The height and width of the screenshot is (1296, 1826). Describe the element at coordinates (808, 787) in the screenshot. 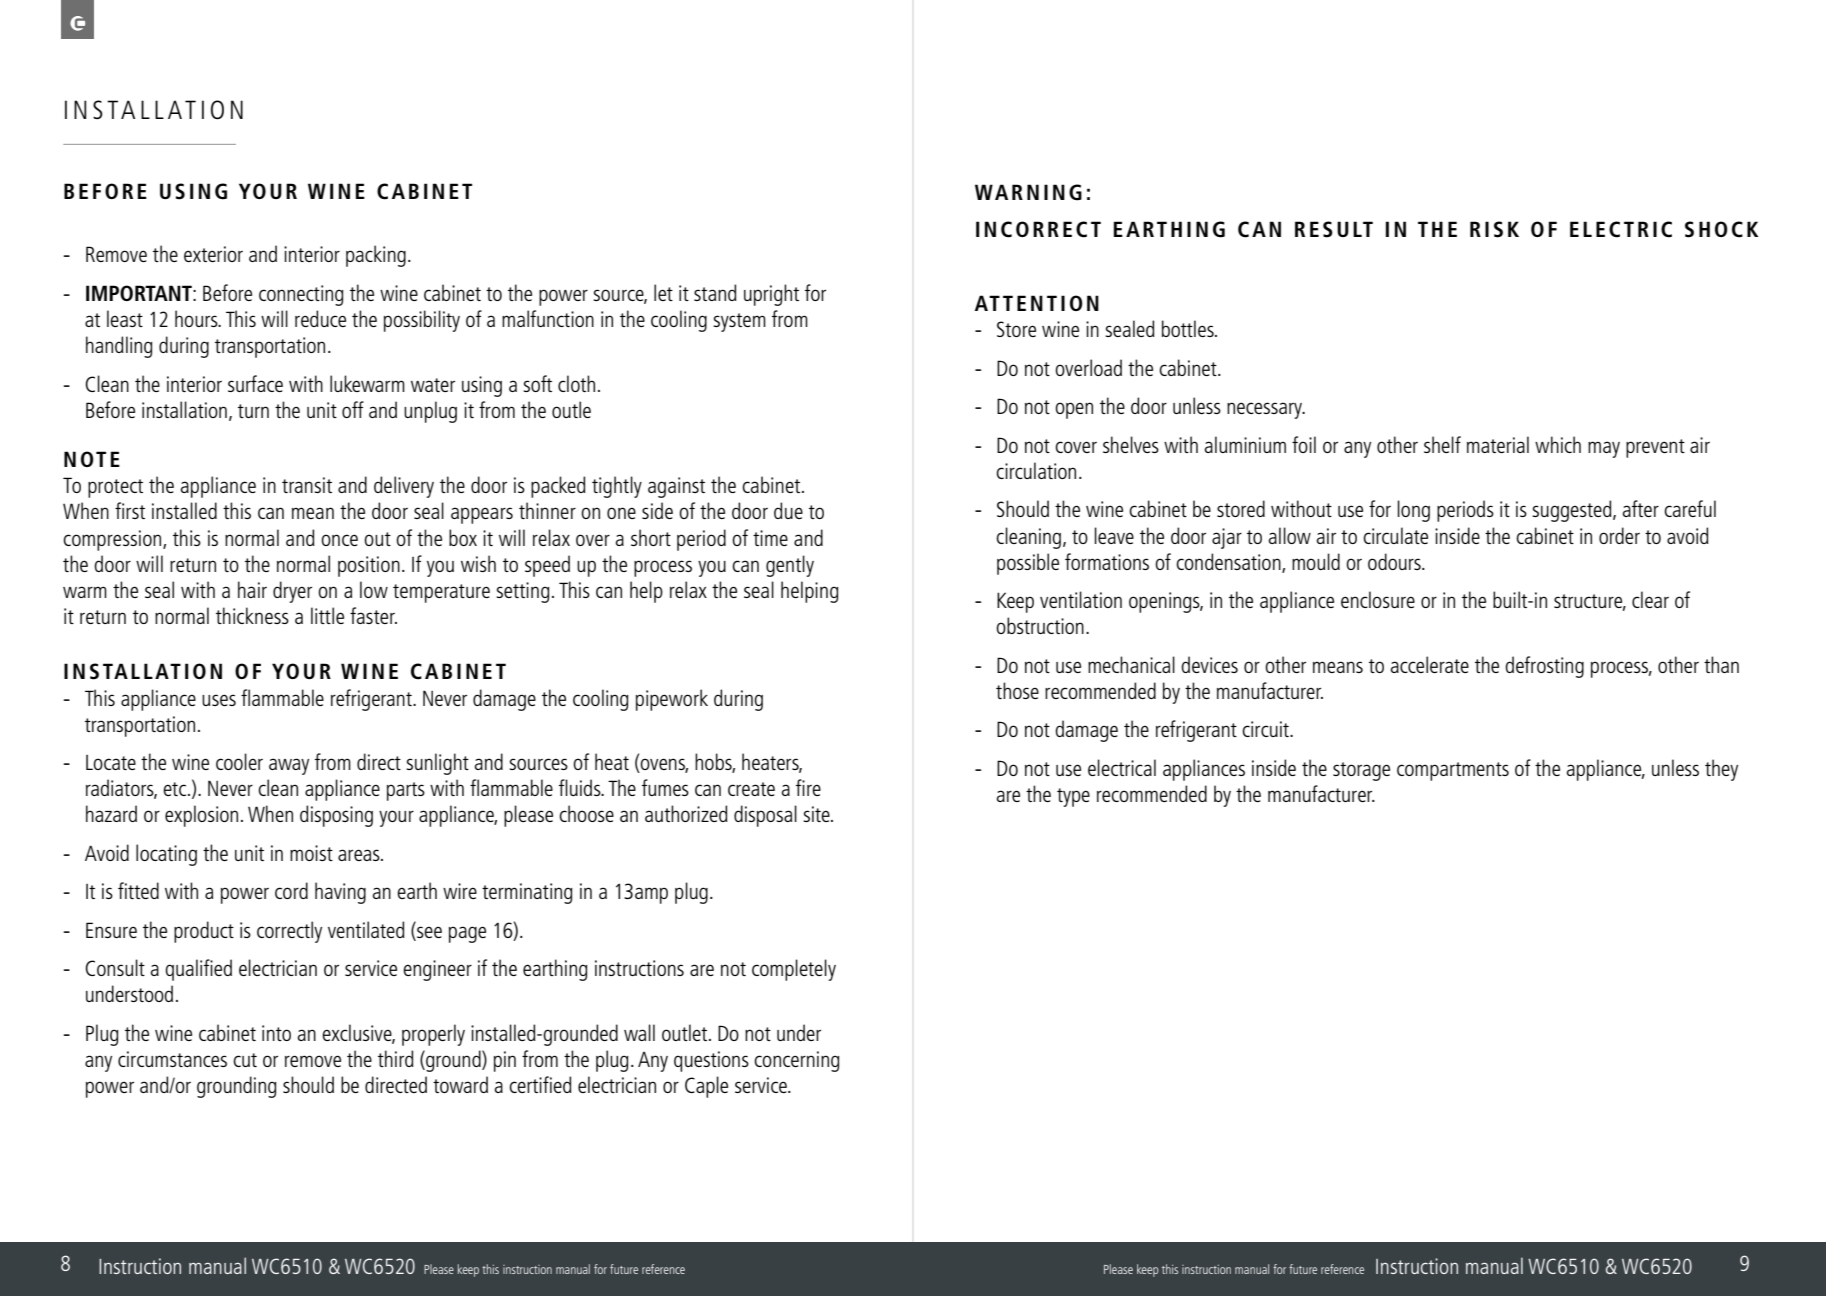

I see `fire` at that location.
